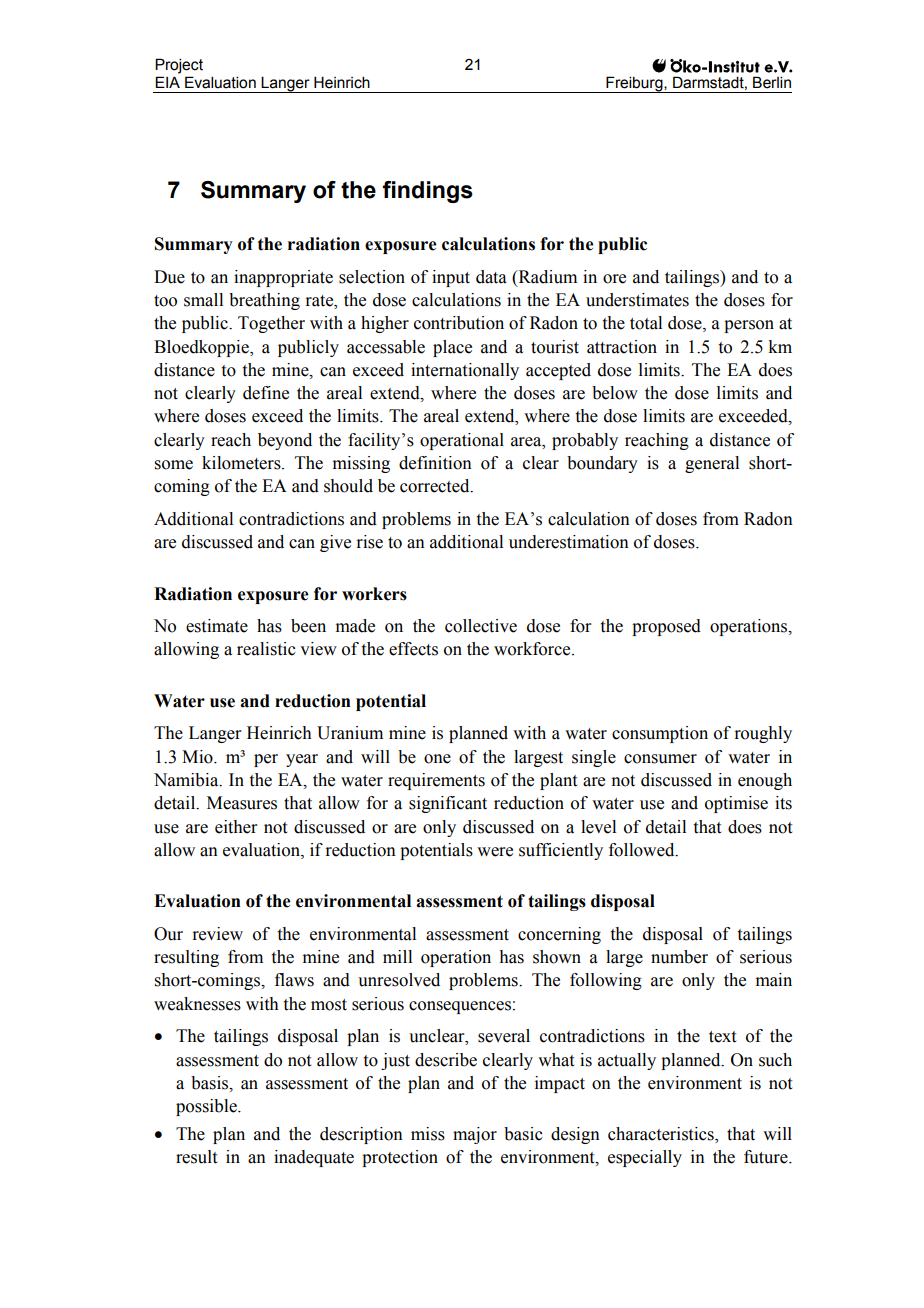 The width and height of the screenshot is (924, 1308). I want to click on Berlin, so click(772, 82).
